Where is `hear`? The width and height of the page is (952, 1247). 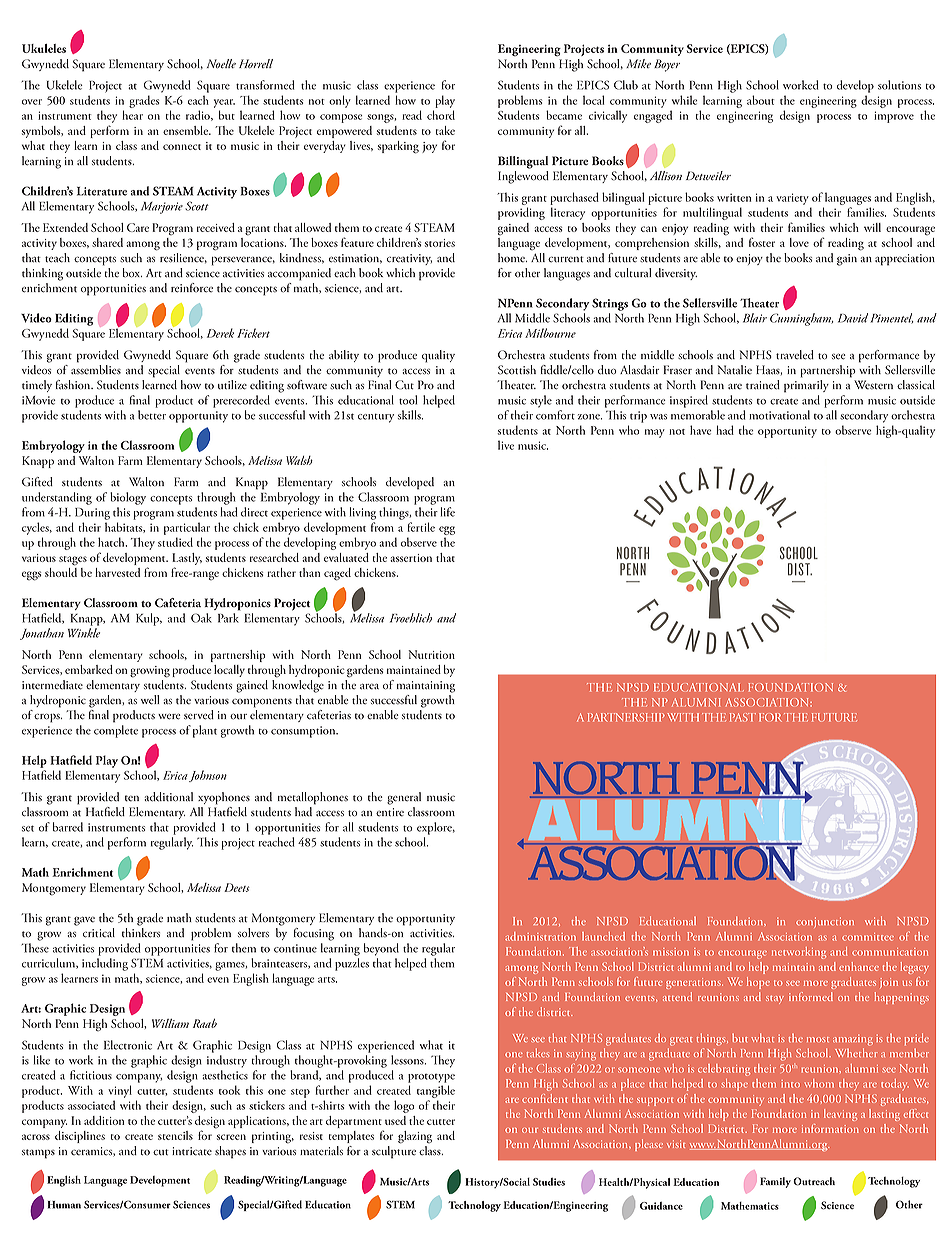 hear is located at coordinates (132, 115).
